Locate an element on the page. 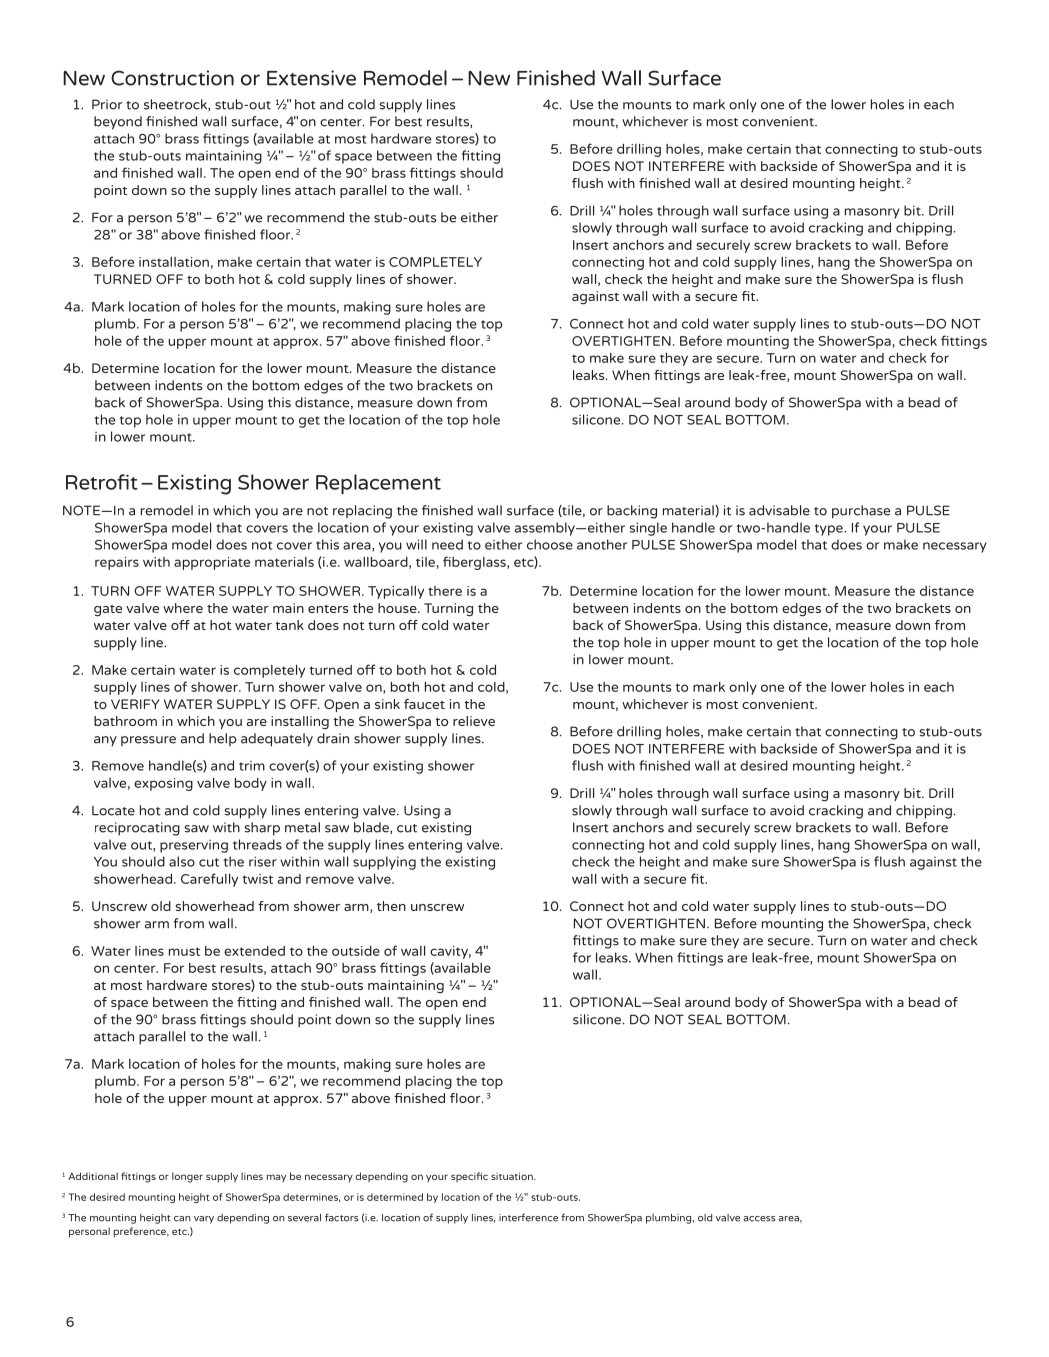 This image has width=1049, height=1357. need is located at coordinates (447, 544).
